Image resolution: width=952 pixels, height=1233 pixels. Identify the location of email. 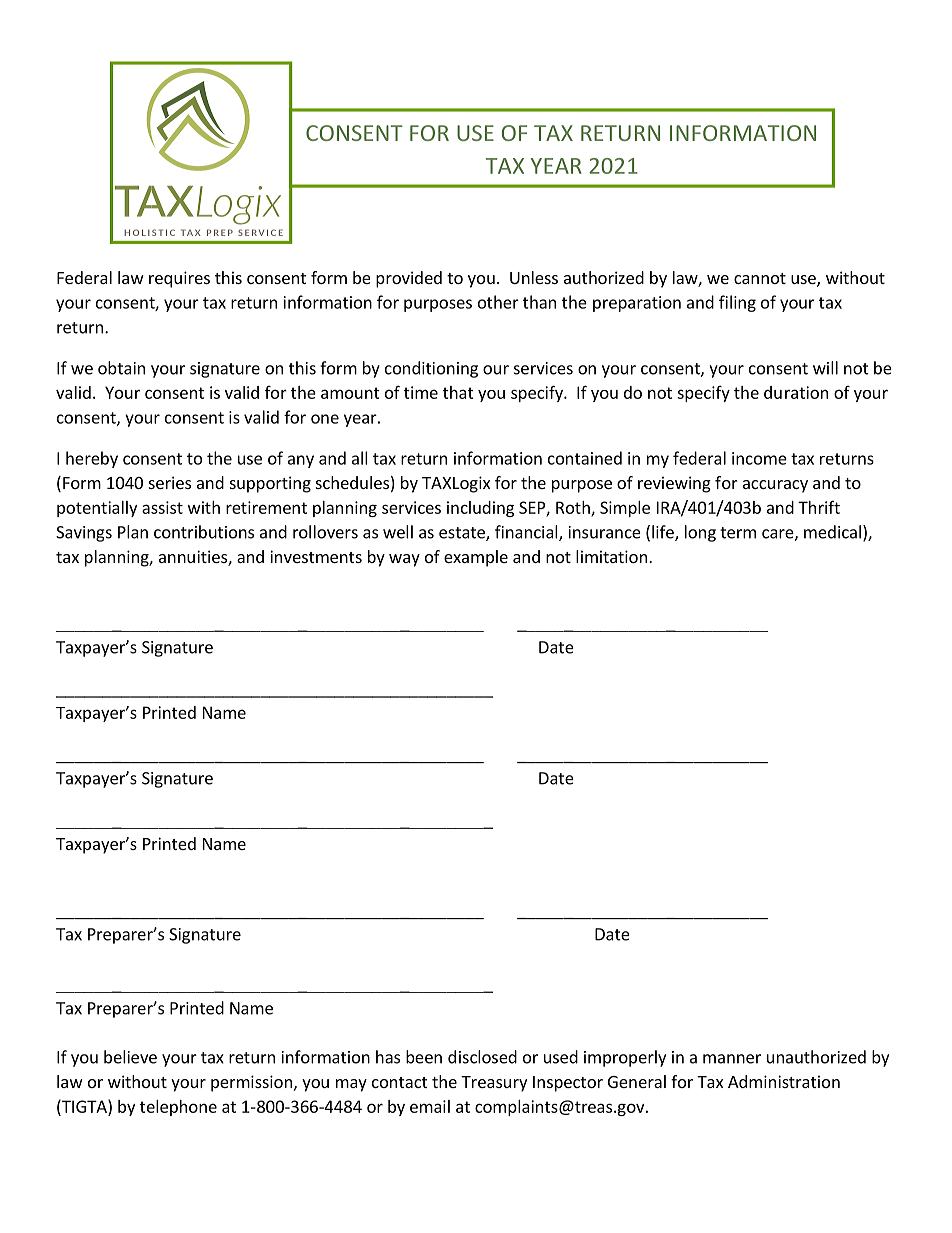
(430, 1106).
